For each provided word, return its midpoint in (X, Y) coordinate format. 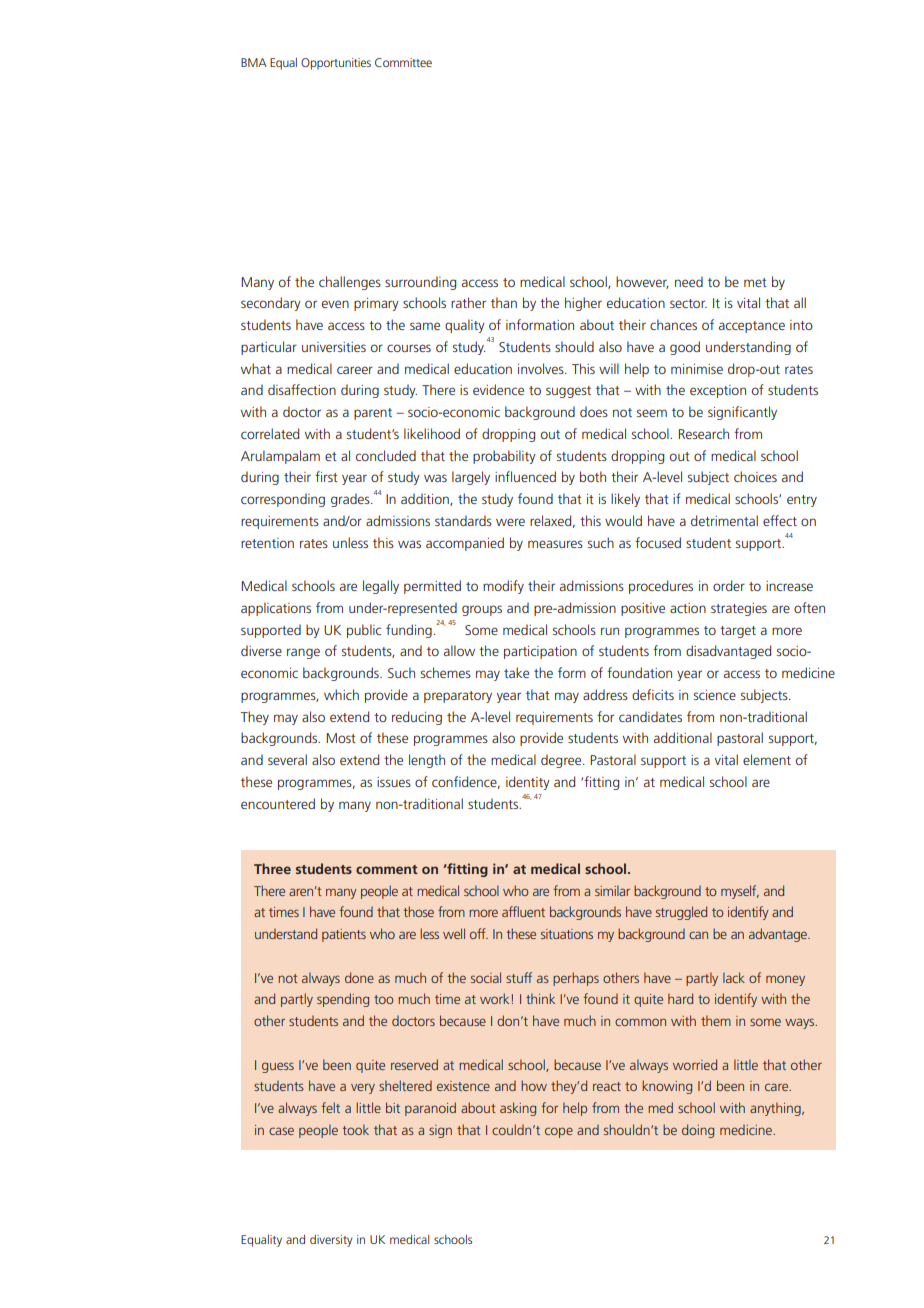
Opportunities (336, 64)
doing (698, 1131)
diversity (331, 1241)
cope (559, 1132)
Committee (403, 62)
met (755, 282)
